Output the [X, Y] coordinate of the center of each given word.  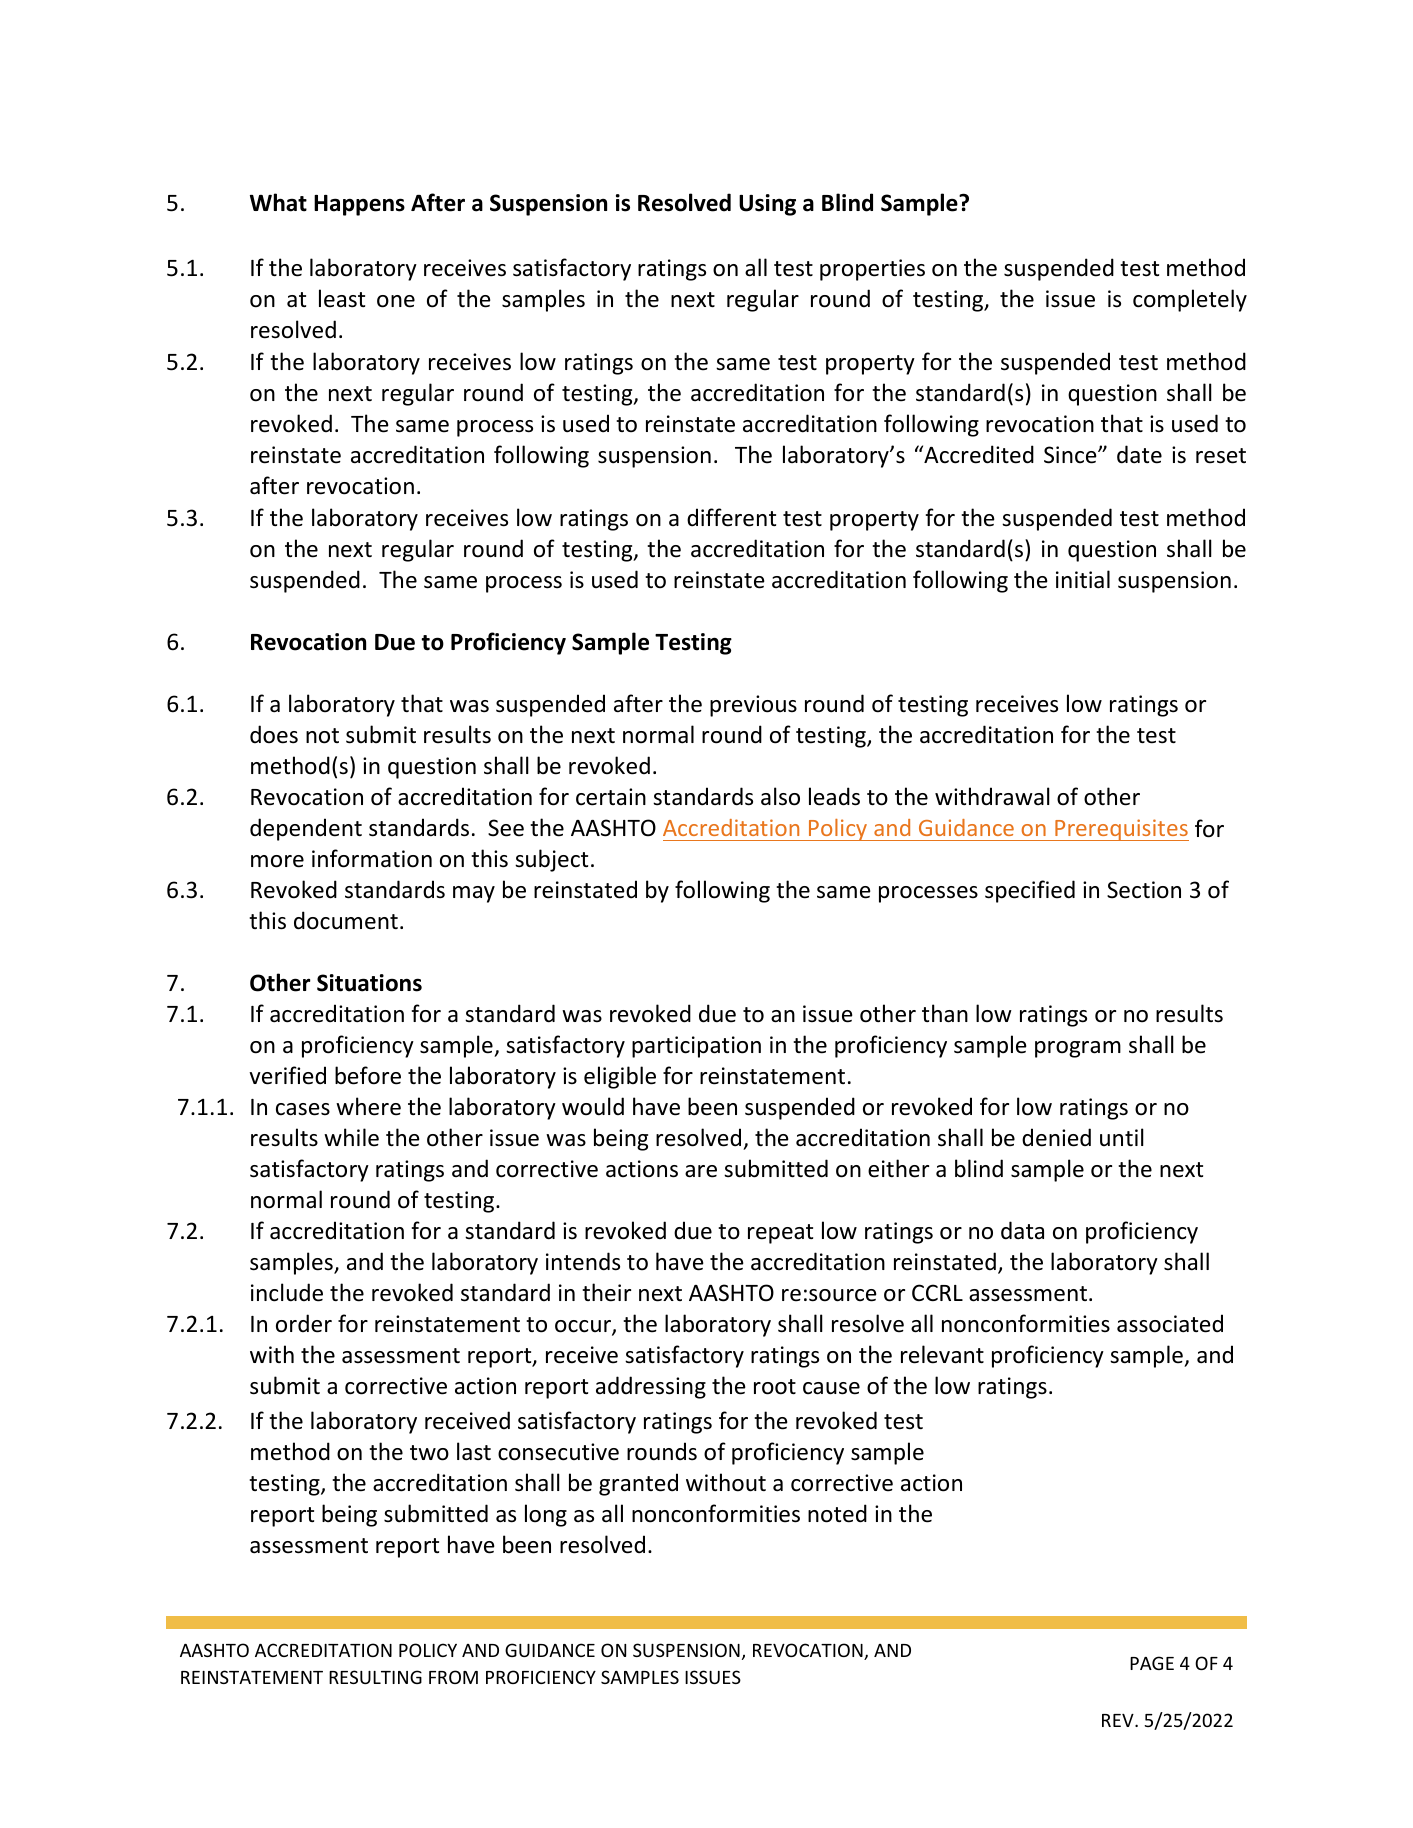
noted [837, 1513]
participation [696, 1047]
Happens [359, 205]
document [346, 920]
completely [1190, 300]
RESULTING [375, 1677]
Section [1144, 890]
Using [767, 205]
